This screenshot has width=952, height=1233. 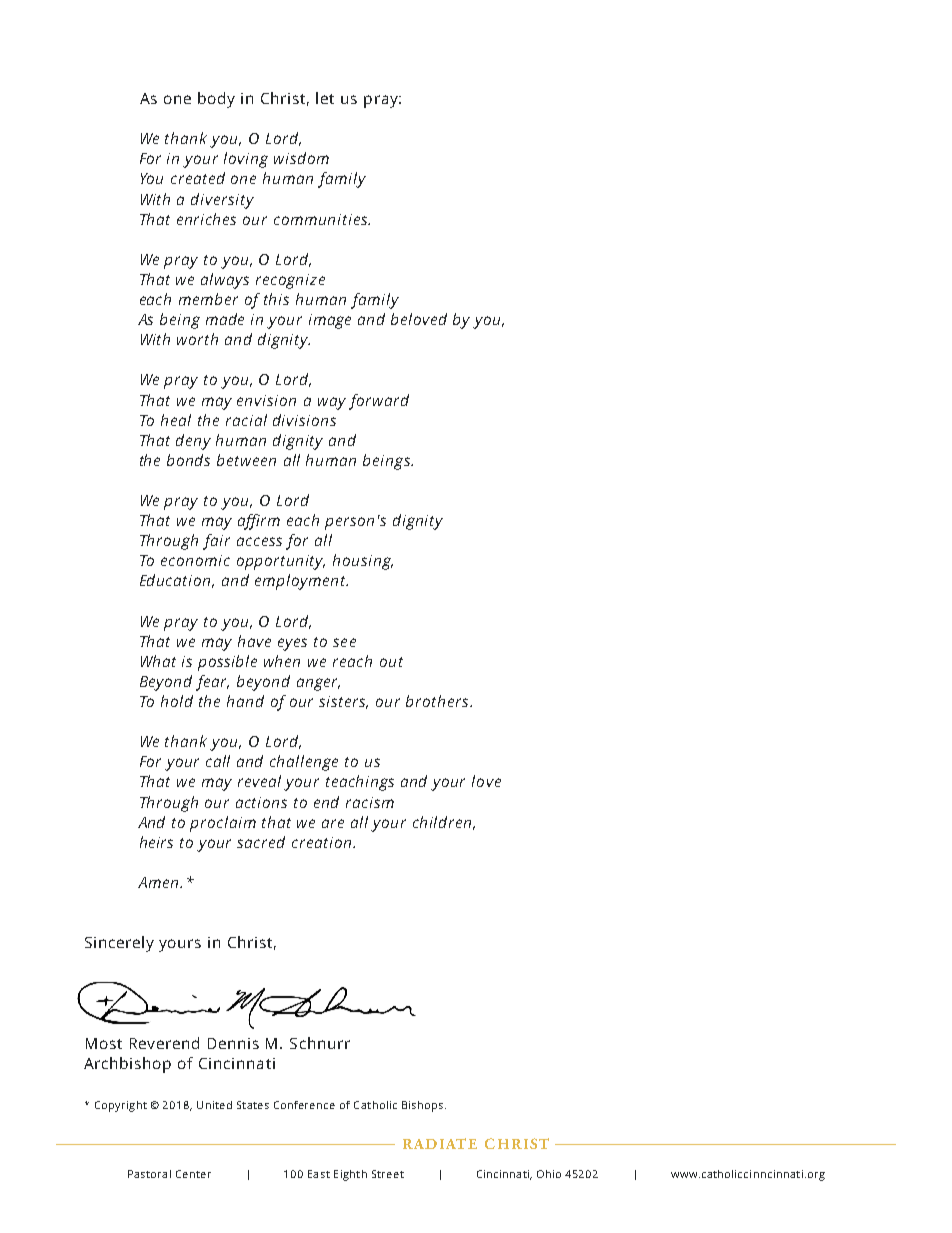 I want to click on Pastoral, so click(x=149, y=1174).
